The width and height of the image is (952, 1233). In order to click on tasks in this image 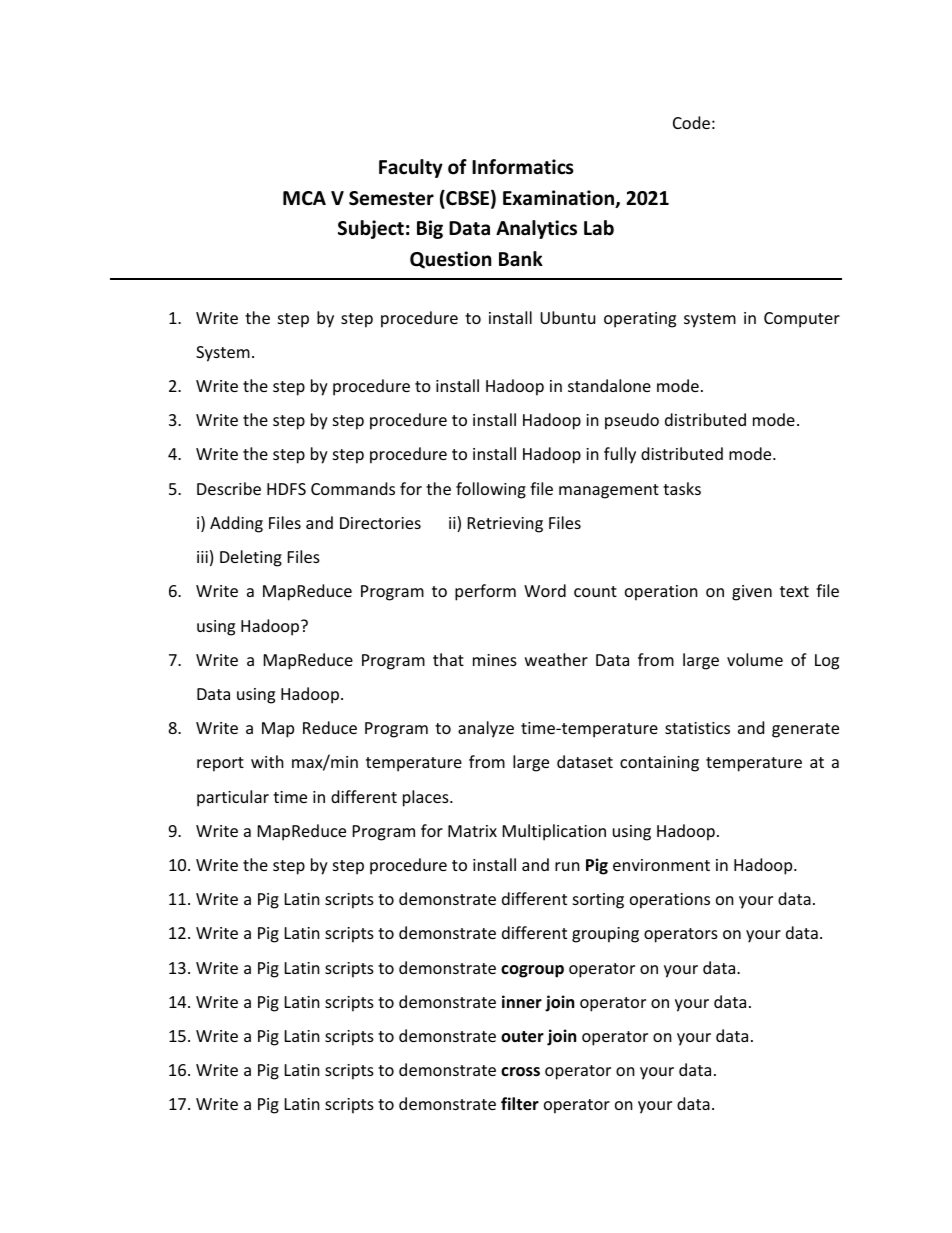, I will do `click(682, 488)`.
